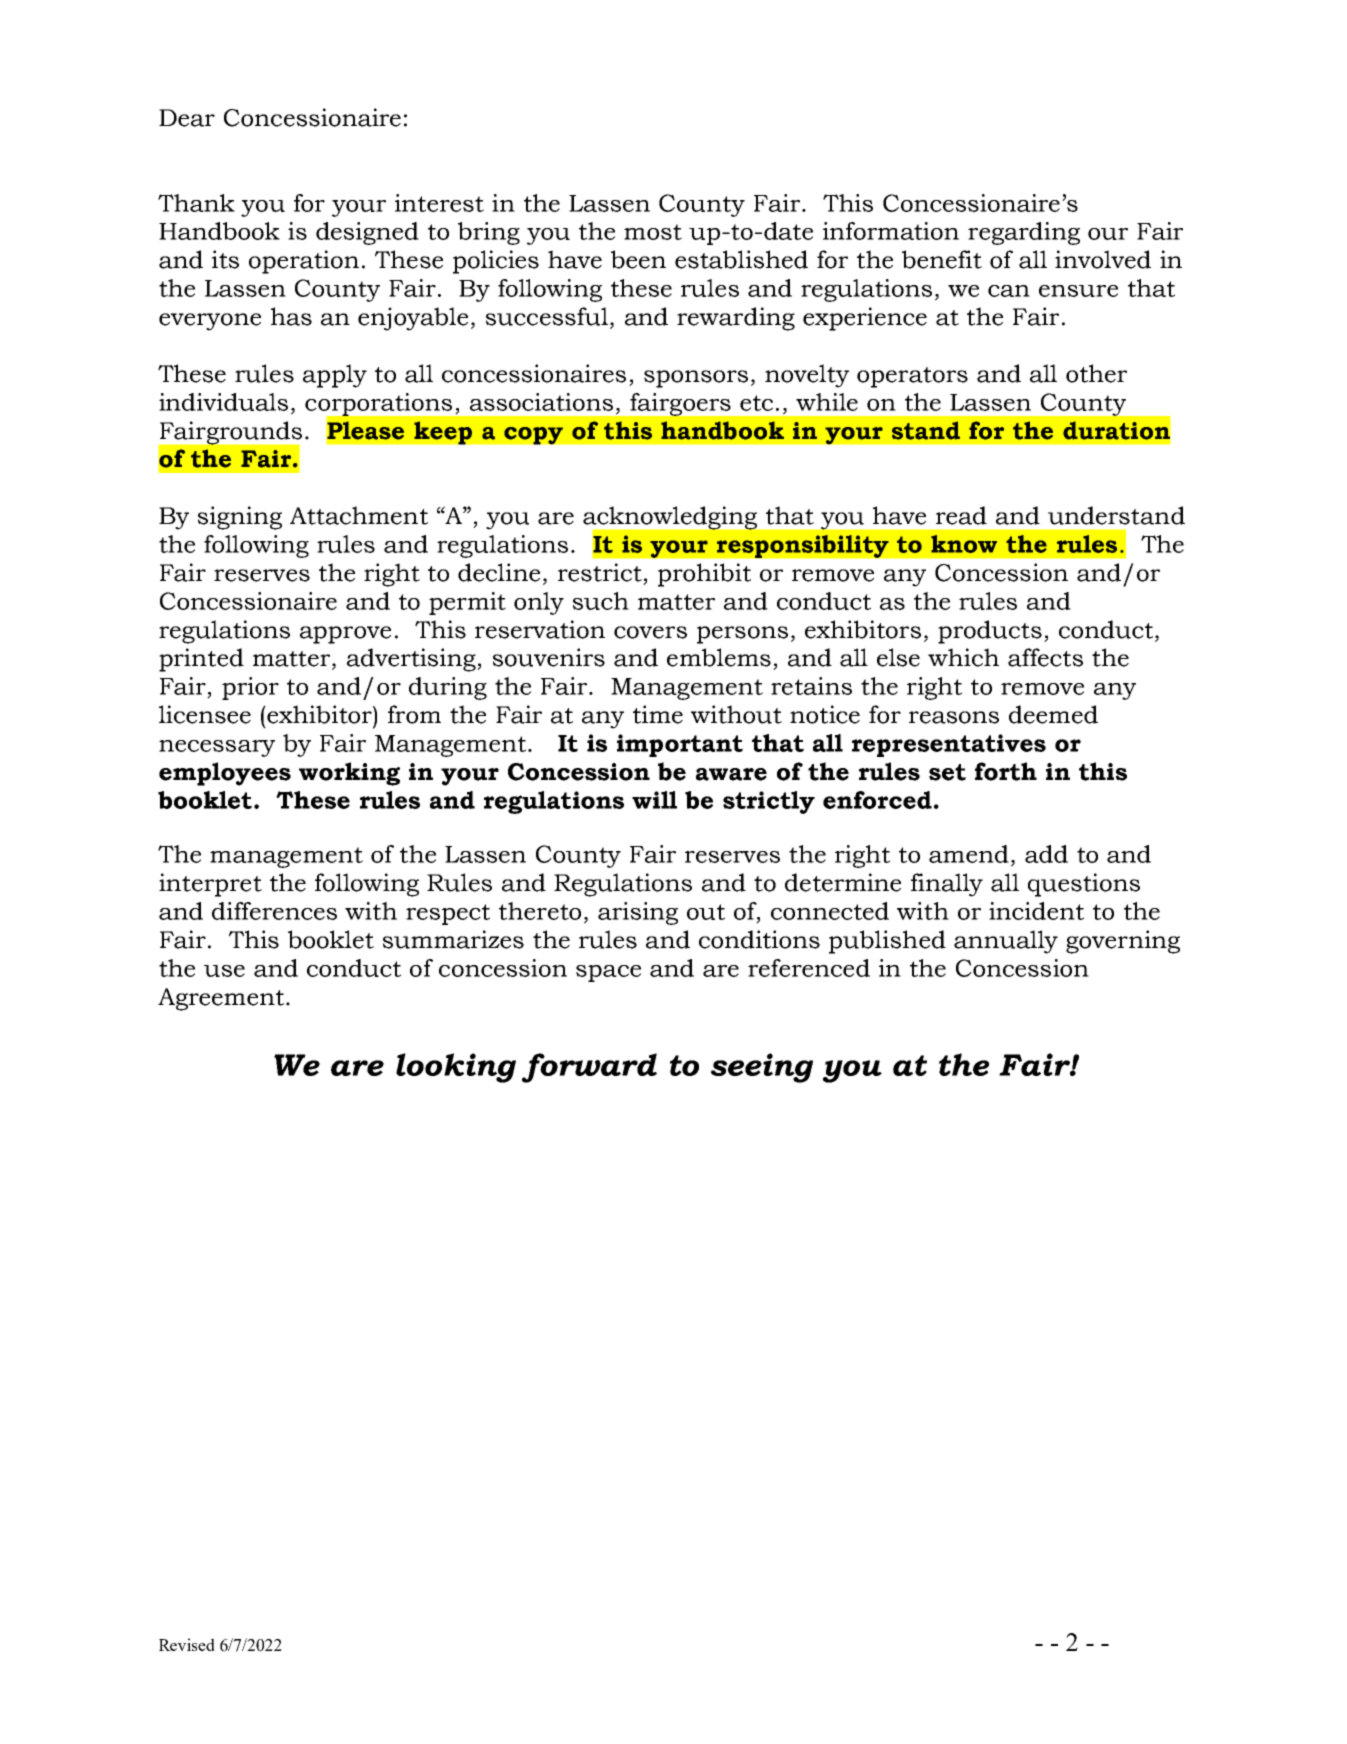 The height and width of the screenshot is (1744, 1347). I want to click on Revised, so click(187, 1644).
